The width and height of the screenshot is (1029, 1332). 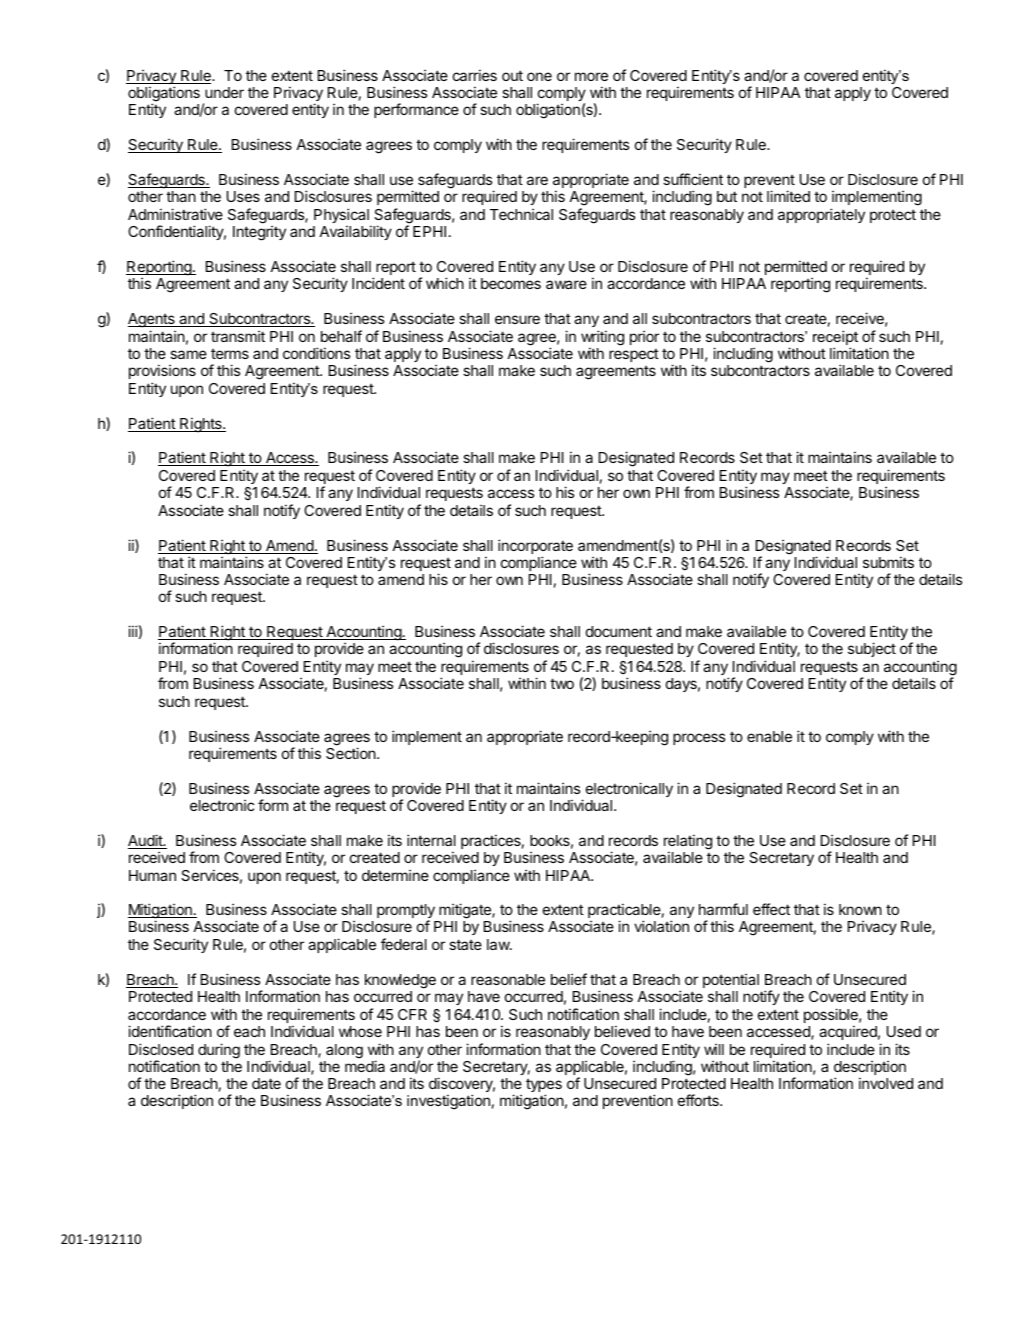 What do you see at coordinates (688, 843) in the screenshot?
I see `relating` at bounding box center [688, 843].
